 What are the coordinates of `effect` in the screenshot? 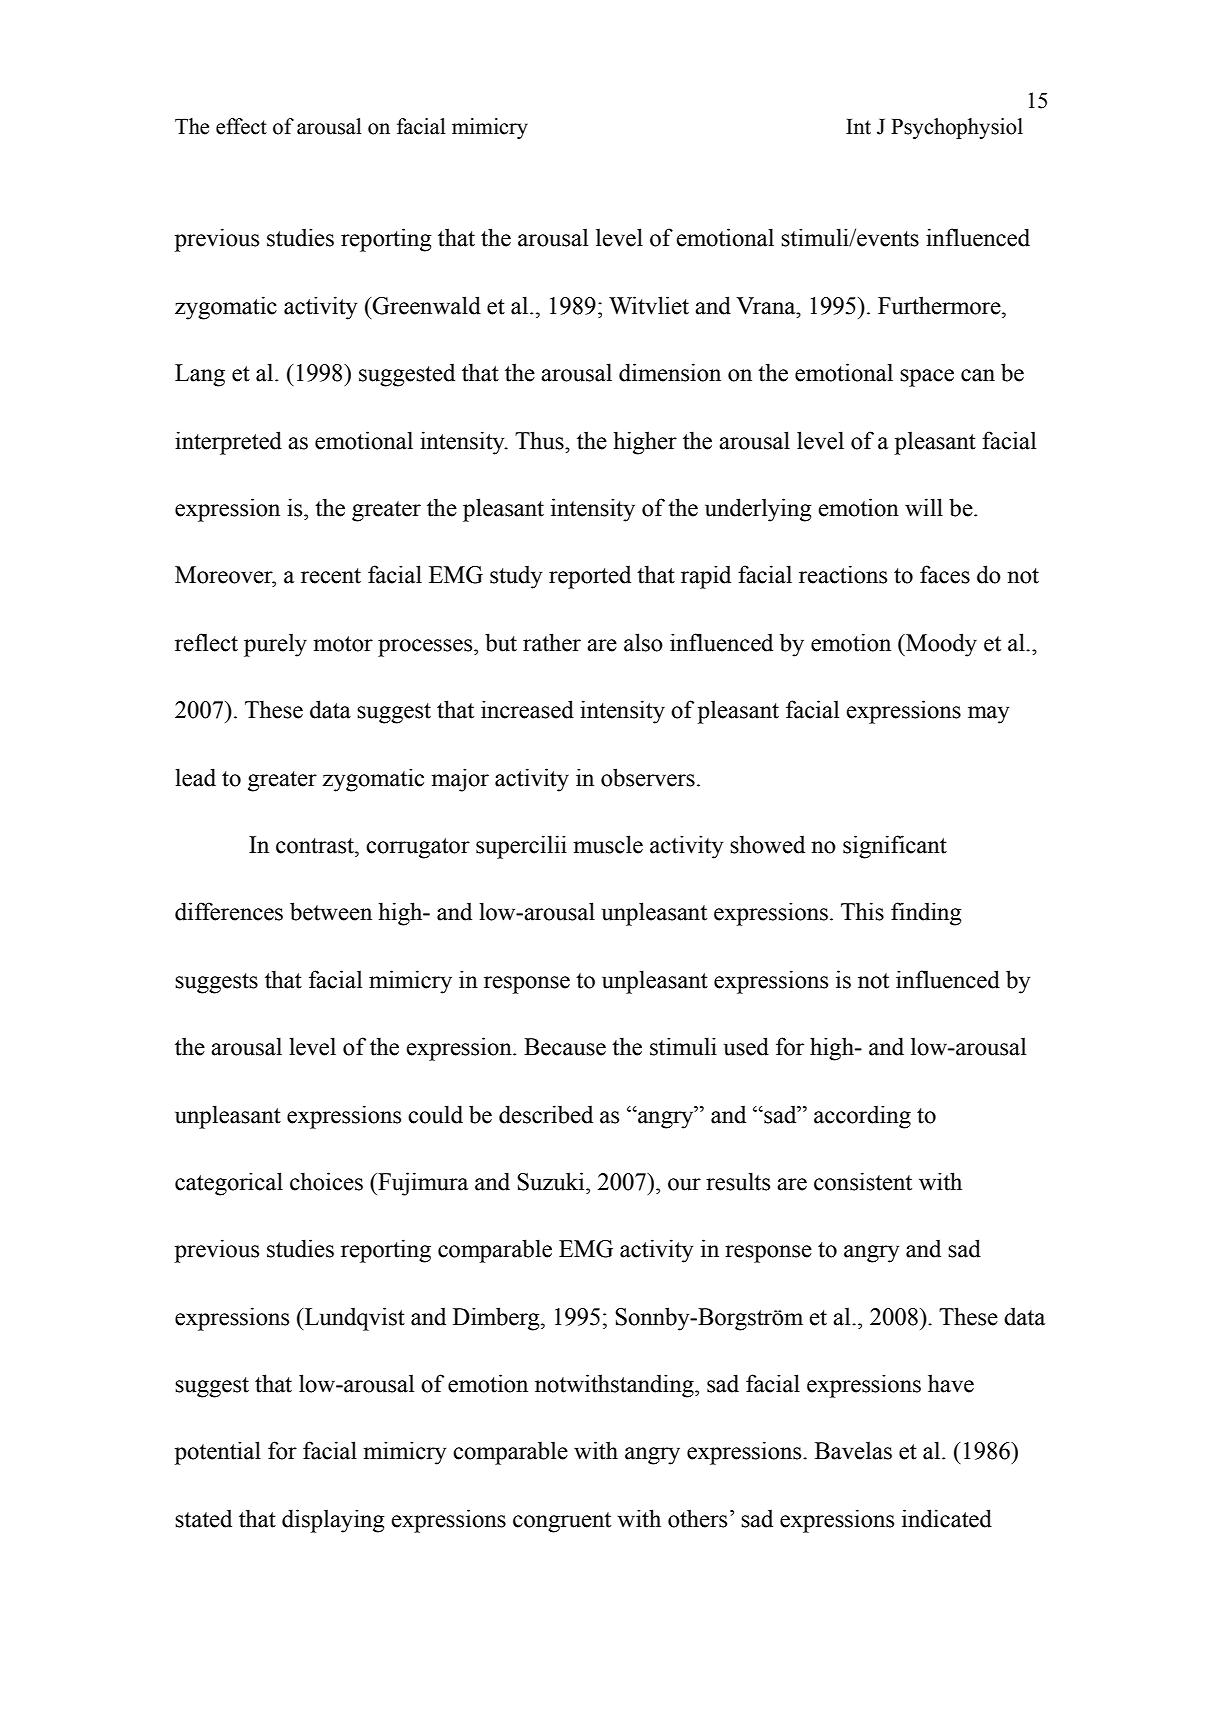 It's located at (241, 126).
